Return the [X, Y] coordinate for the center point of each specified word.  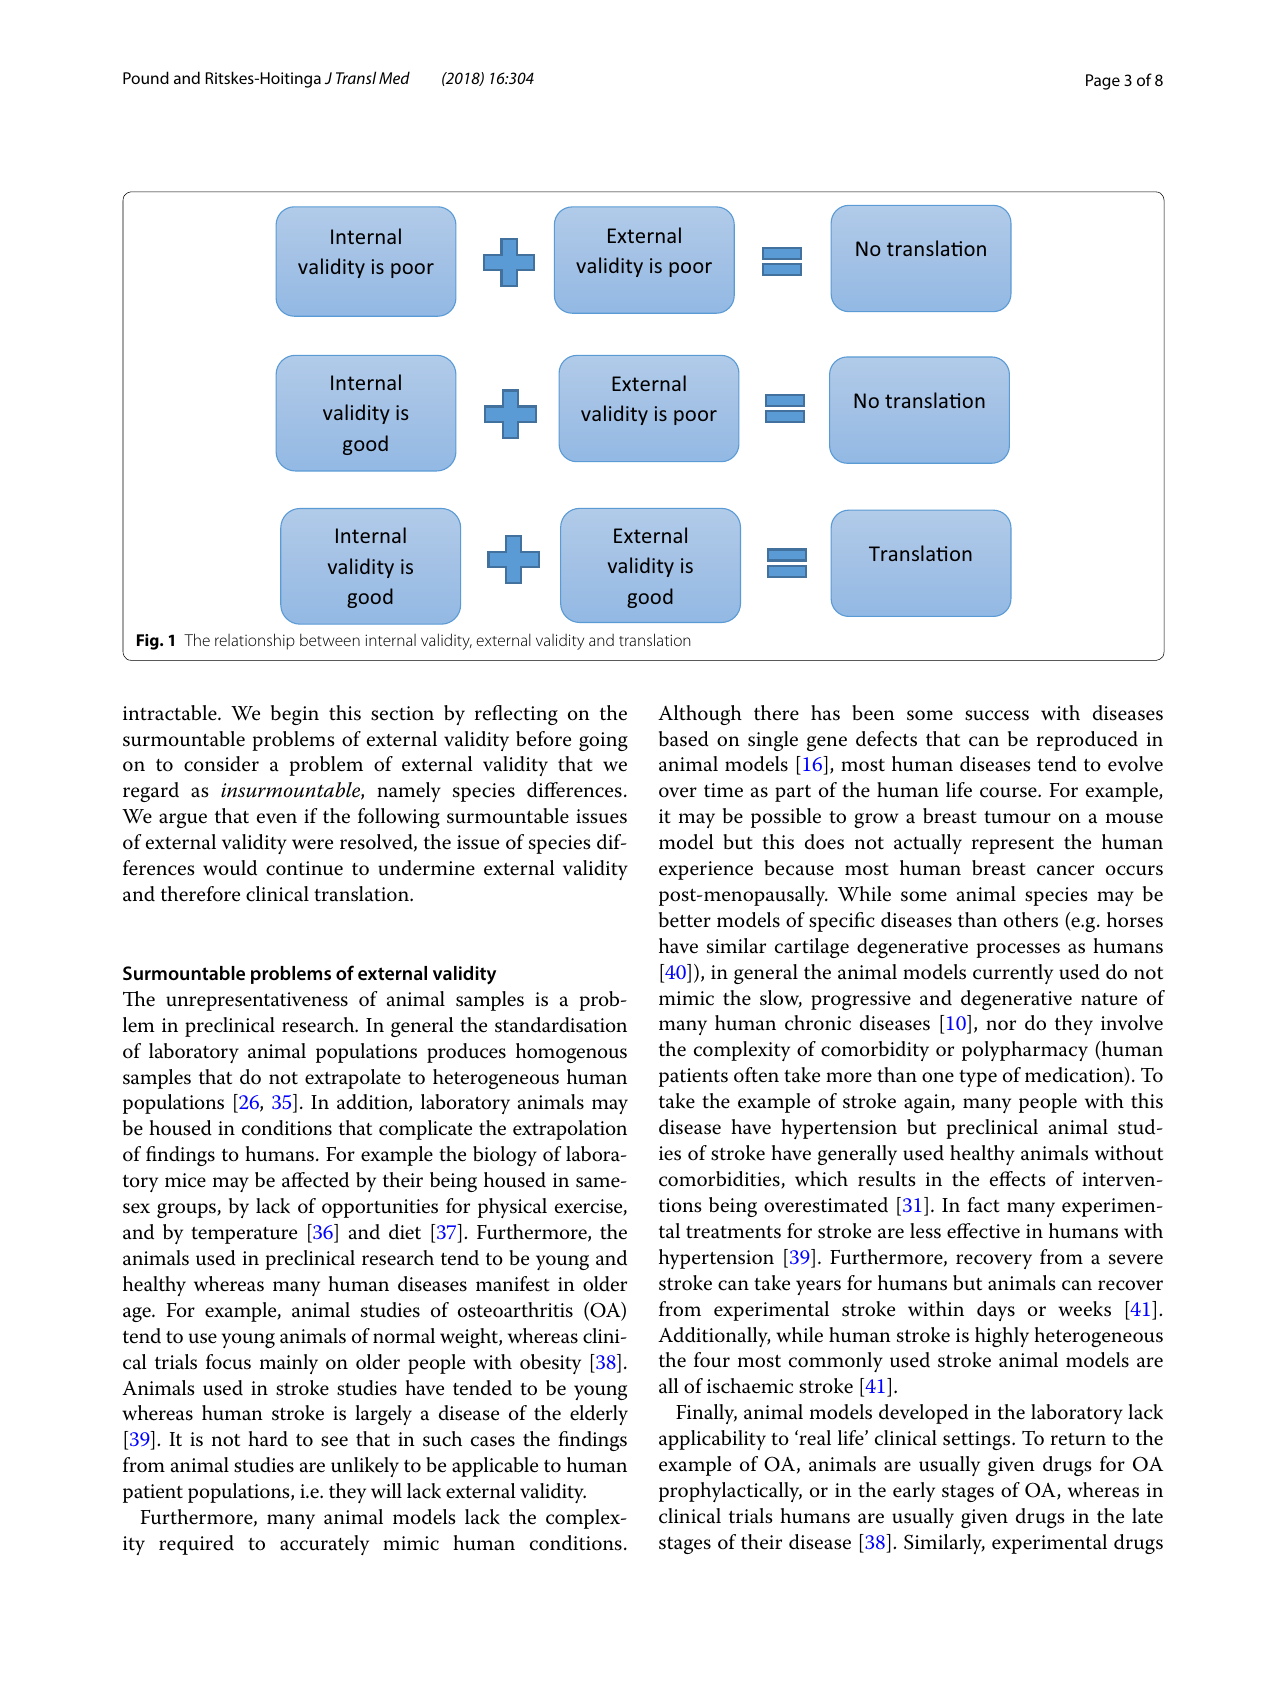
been [873, 713]
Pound [146, 77]
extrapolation [570, 1130]
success [997, 715]
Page [1103, 82]
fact [983, 1205]
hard [268, 1439]
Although [700, 715]
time [723, 790]
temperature [244, 1235]
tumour [1017, 817]
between [330, 640]
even [277, 818]
